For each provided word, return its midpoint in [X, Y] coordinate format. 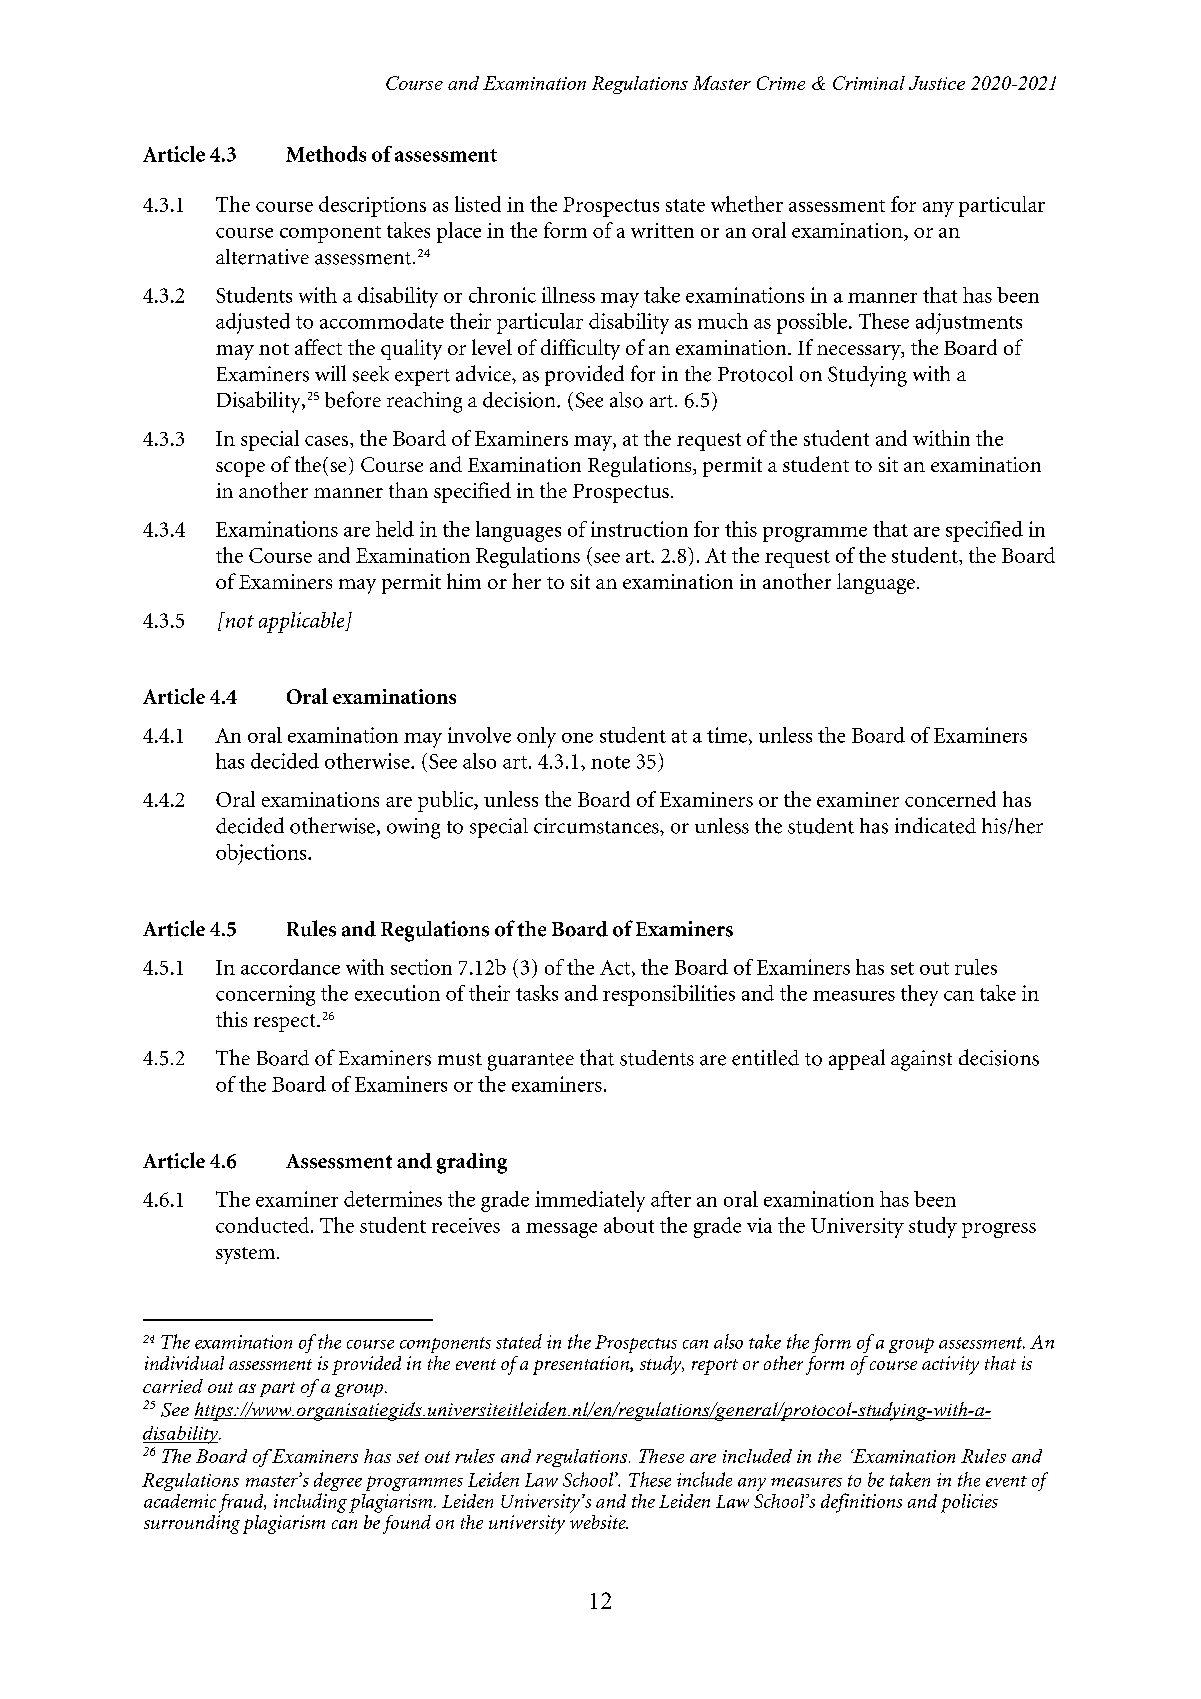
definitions [861, 1503]
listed [478, 204]
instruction [639, 529]
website [599, 1520]
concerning [265, 995]
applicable [303, 622]
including [310, 1503]
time [727, 735]
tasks [537, 993]
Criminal [869, 83]
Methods [326, 154]
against [921, 1060]
